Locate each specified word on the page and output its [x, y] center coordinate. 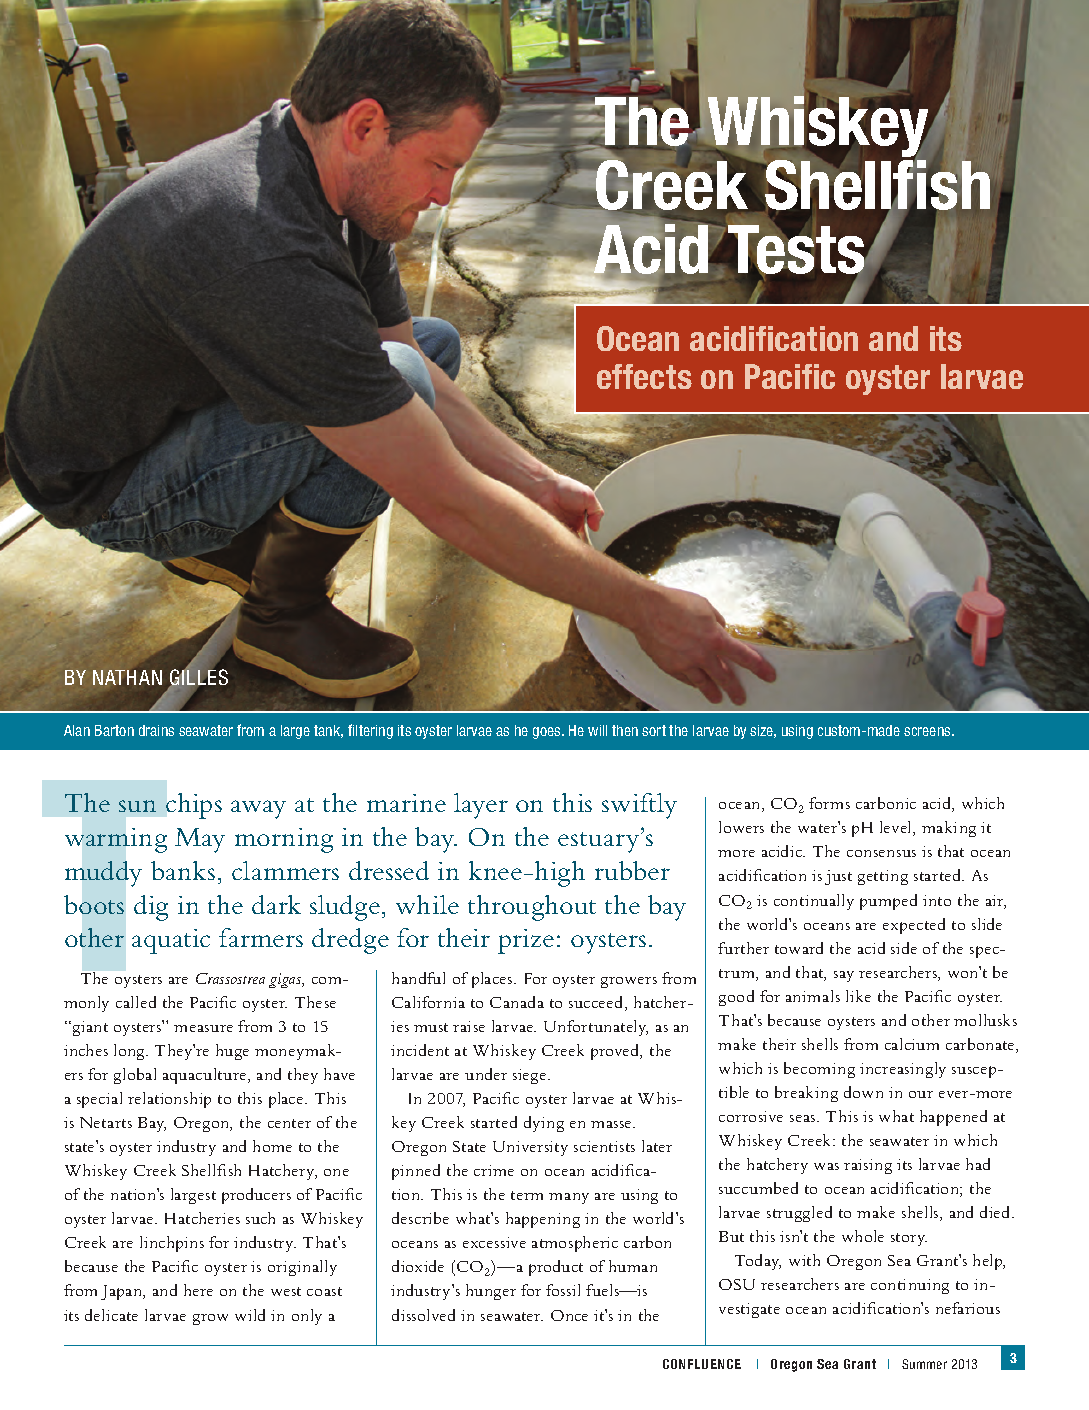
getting [883, 877]
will [597, 730]
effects [644, 376]
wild [250, 1315]
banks [183, 870]
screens [928, 731]
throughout [532, 908]
